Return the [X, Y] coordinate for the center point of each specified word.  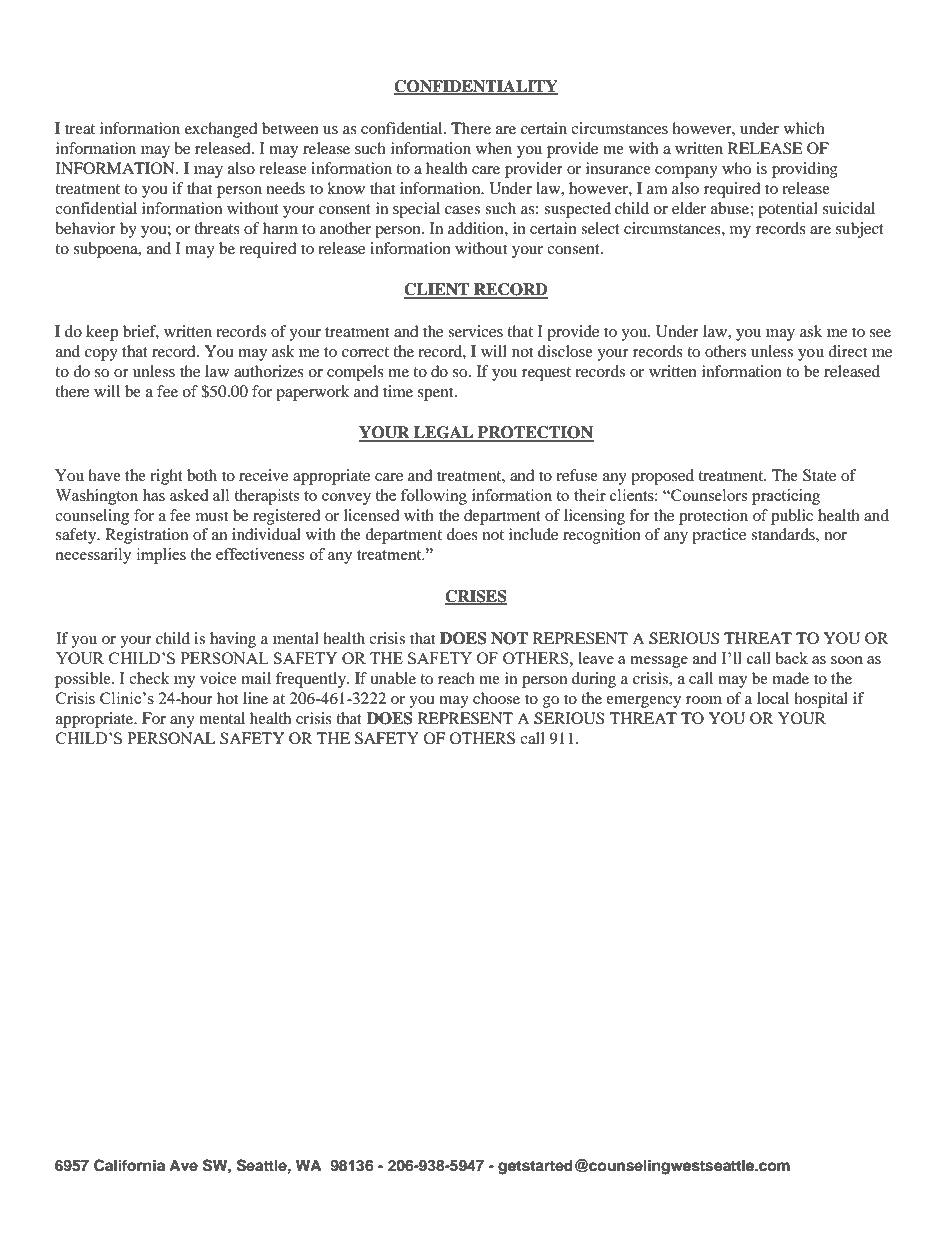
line [255, 698]
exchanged [221, 130]
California [129, 1165]
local [773, 698]
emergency [643, 702]
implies [161, 556]
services [475, 331]
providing [805, 170]
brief [141, 332]
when [494, 148]
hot [227, 698]
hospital [821, 700]
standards [784, 534]
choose [496, 698]
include [533, 534]
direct [847, 351]
